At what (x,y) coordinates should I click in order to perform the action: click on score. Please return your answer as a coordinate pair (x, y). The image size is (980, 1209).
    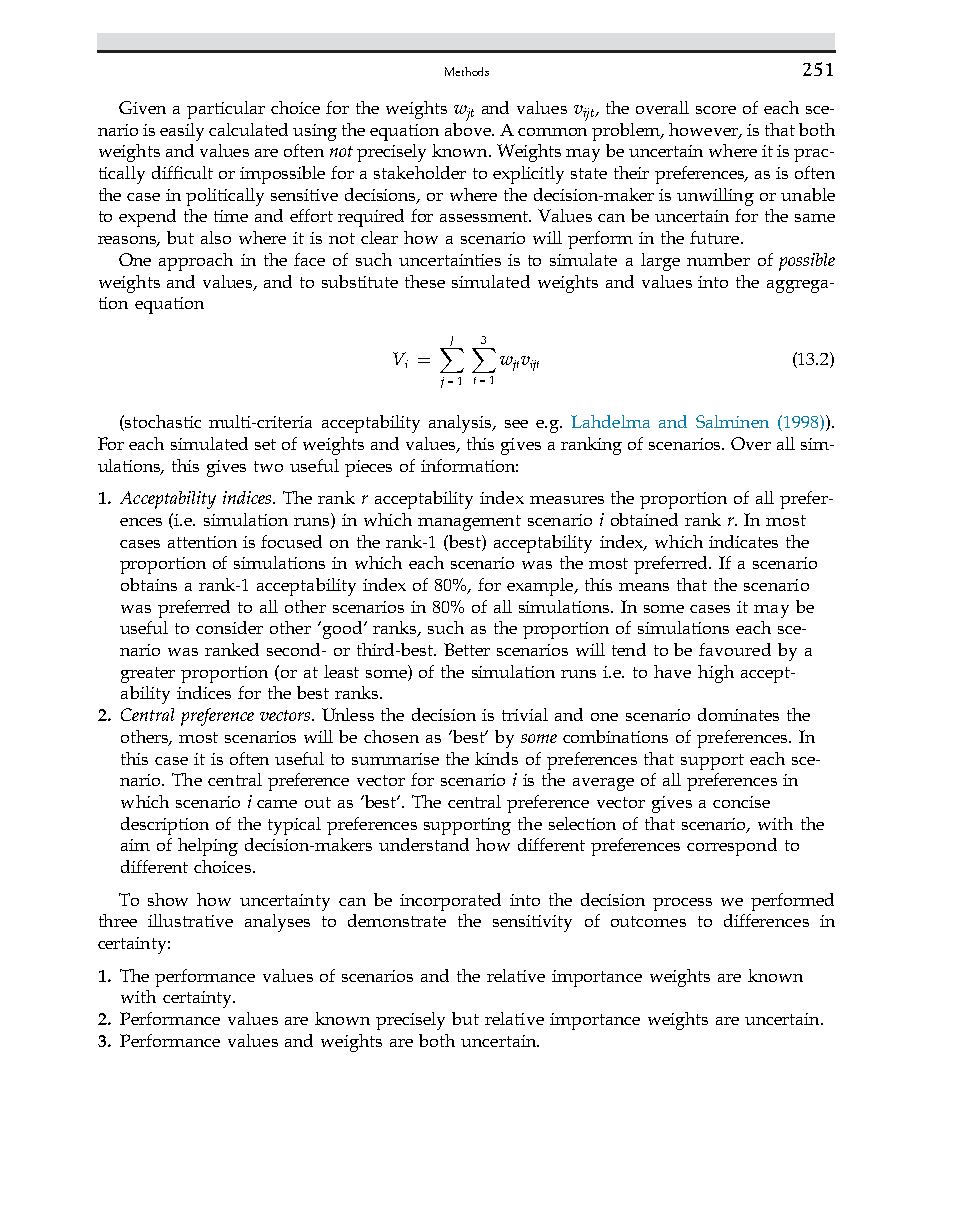
    Looking at the image, I should click on (716, 110).
